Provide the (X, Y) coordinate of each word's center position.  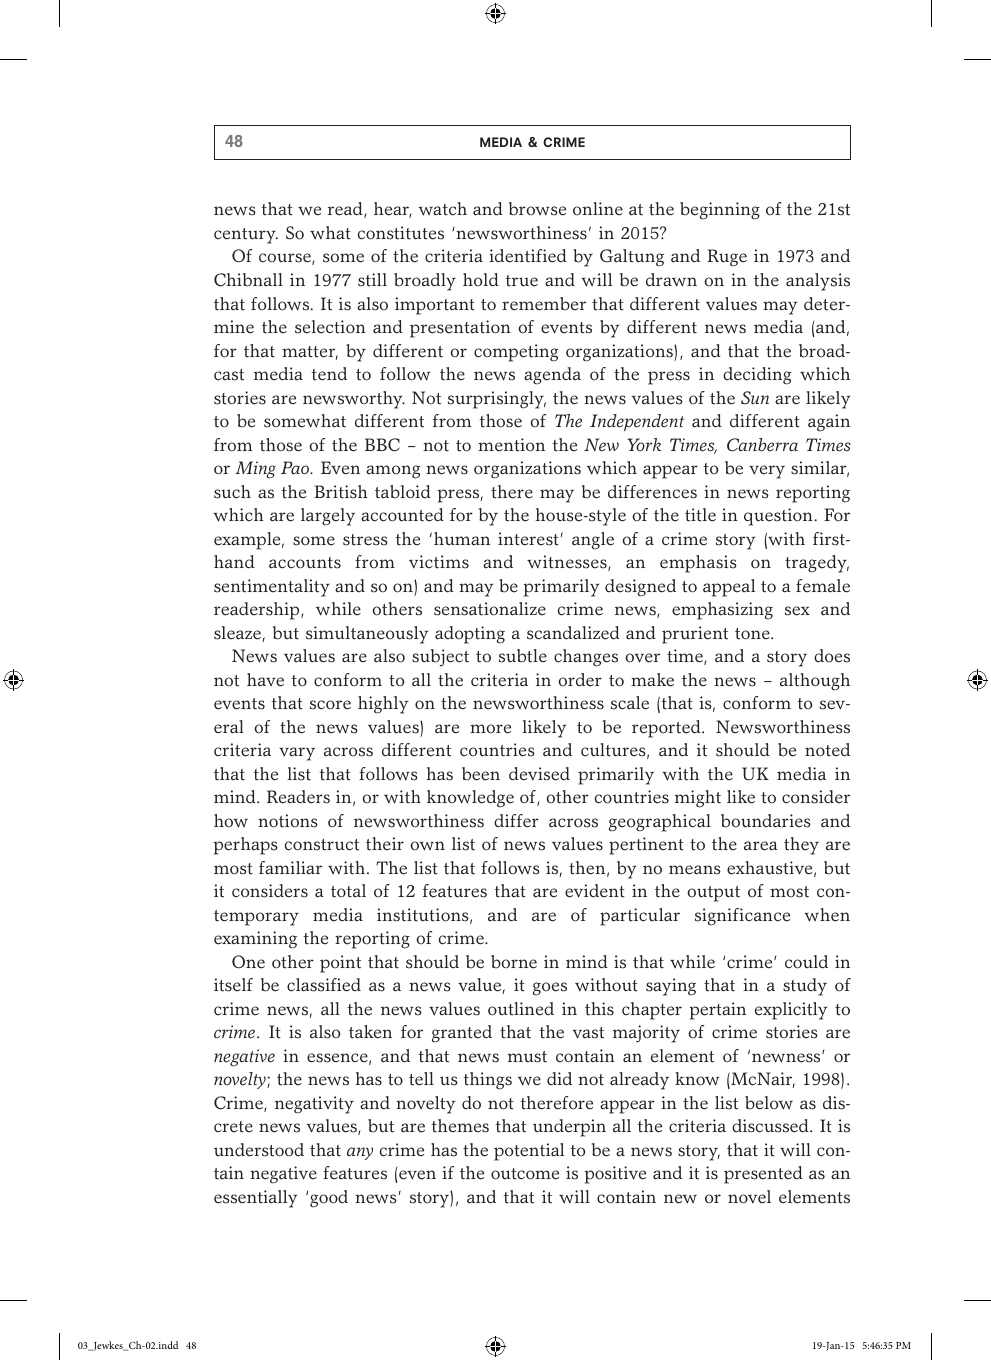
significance (742, 917)
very (767, 472)
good (329, 1199)
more (490, 729)
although (815, 682)
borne (514, 962)
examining (255, 940)
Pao (296, 468)
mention (511, 445)
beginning (720, 211)
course (286, 259)
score (330, 705)
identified (528, 256)
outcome (525, 1174)
